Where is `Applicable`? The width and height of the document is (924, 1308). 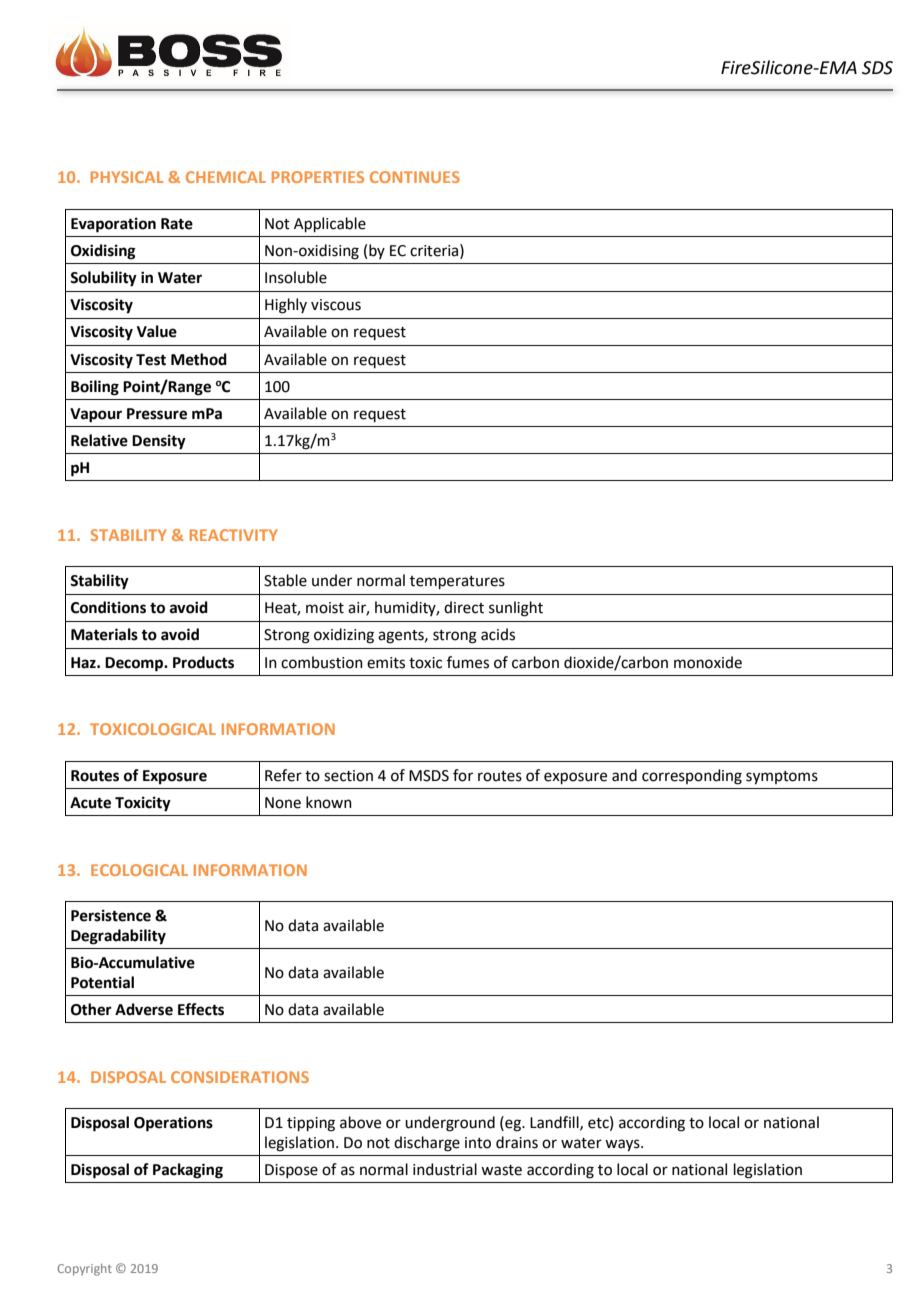
Applicable is located at coordinates (330, 224).
